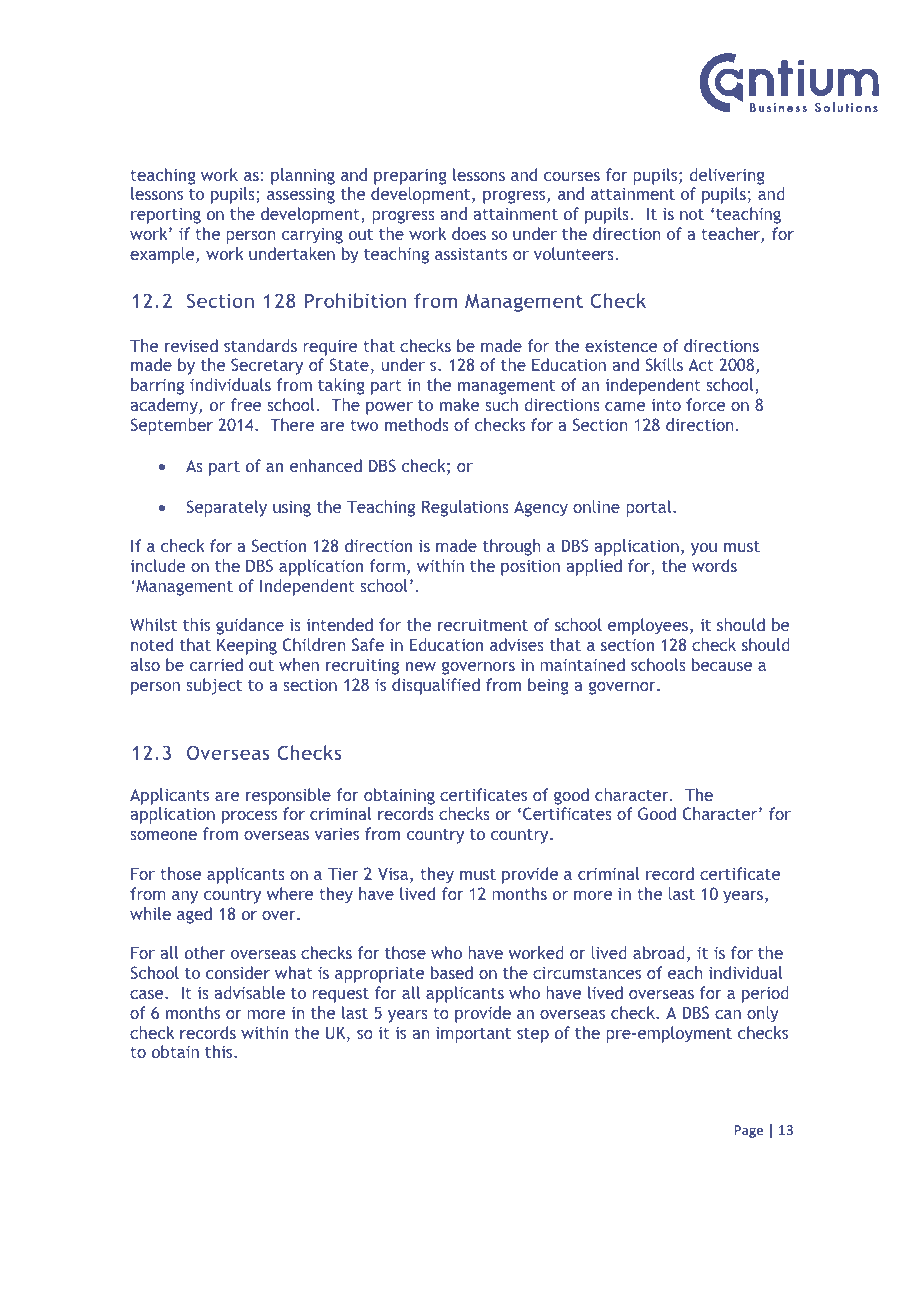 The image size is (924, 1307). Describe the element at coordinates (748, 1131) in the document. I see `Page` at that location.
